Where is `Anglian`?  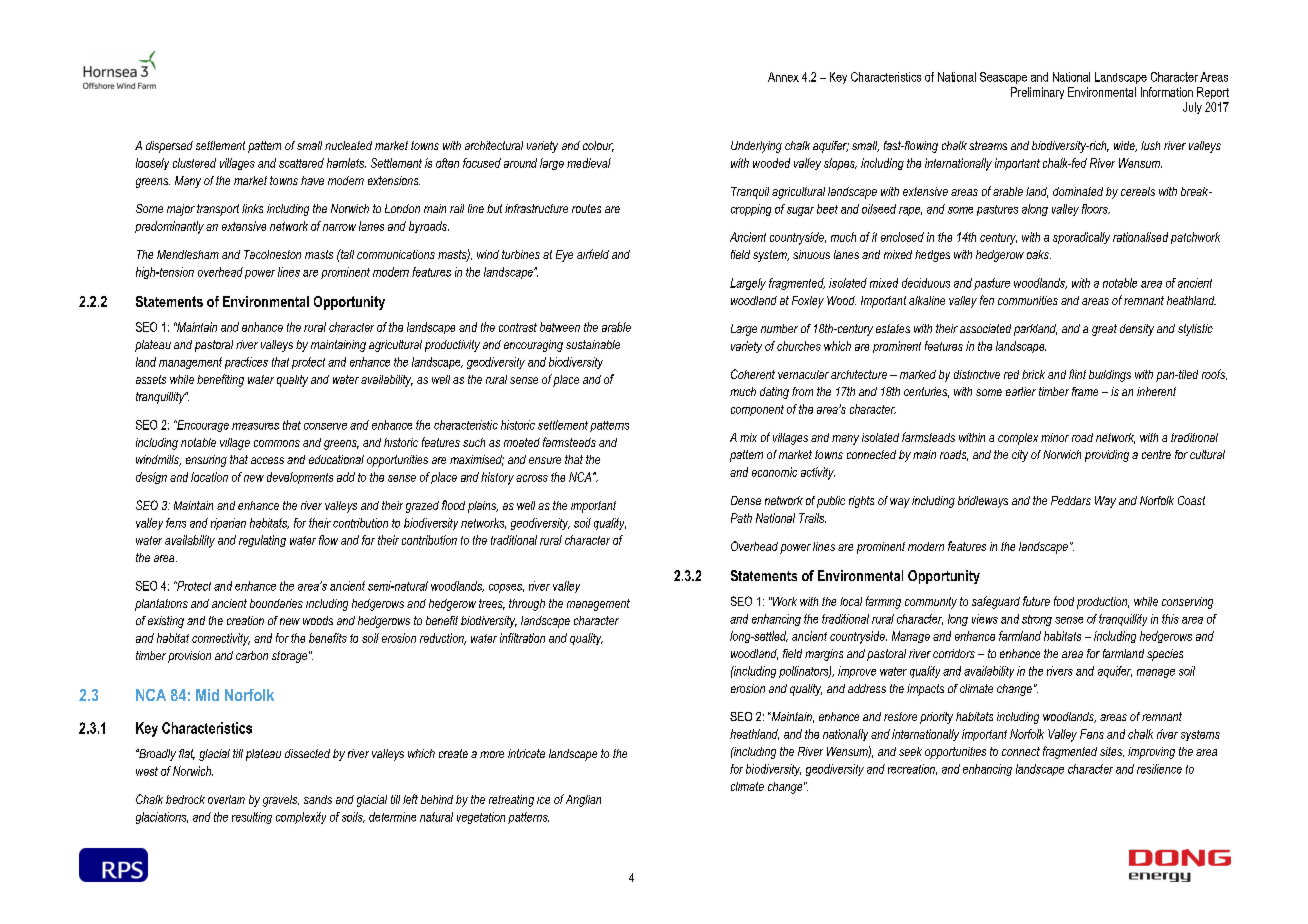 Anglian is located at coordinates (583, 801).
